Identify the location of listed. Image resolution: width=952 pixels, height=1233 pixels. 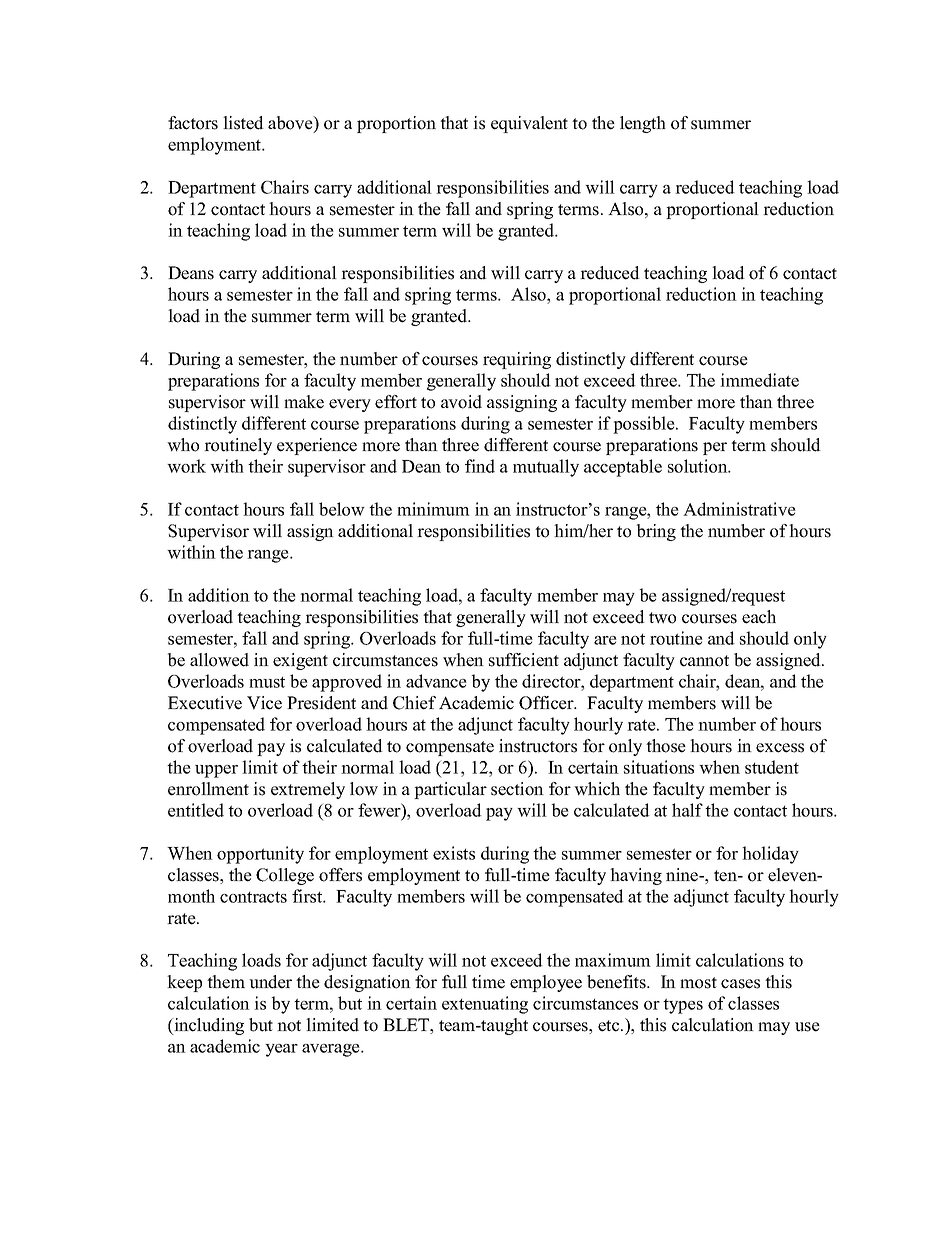
(243, 123).
